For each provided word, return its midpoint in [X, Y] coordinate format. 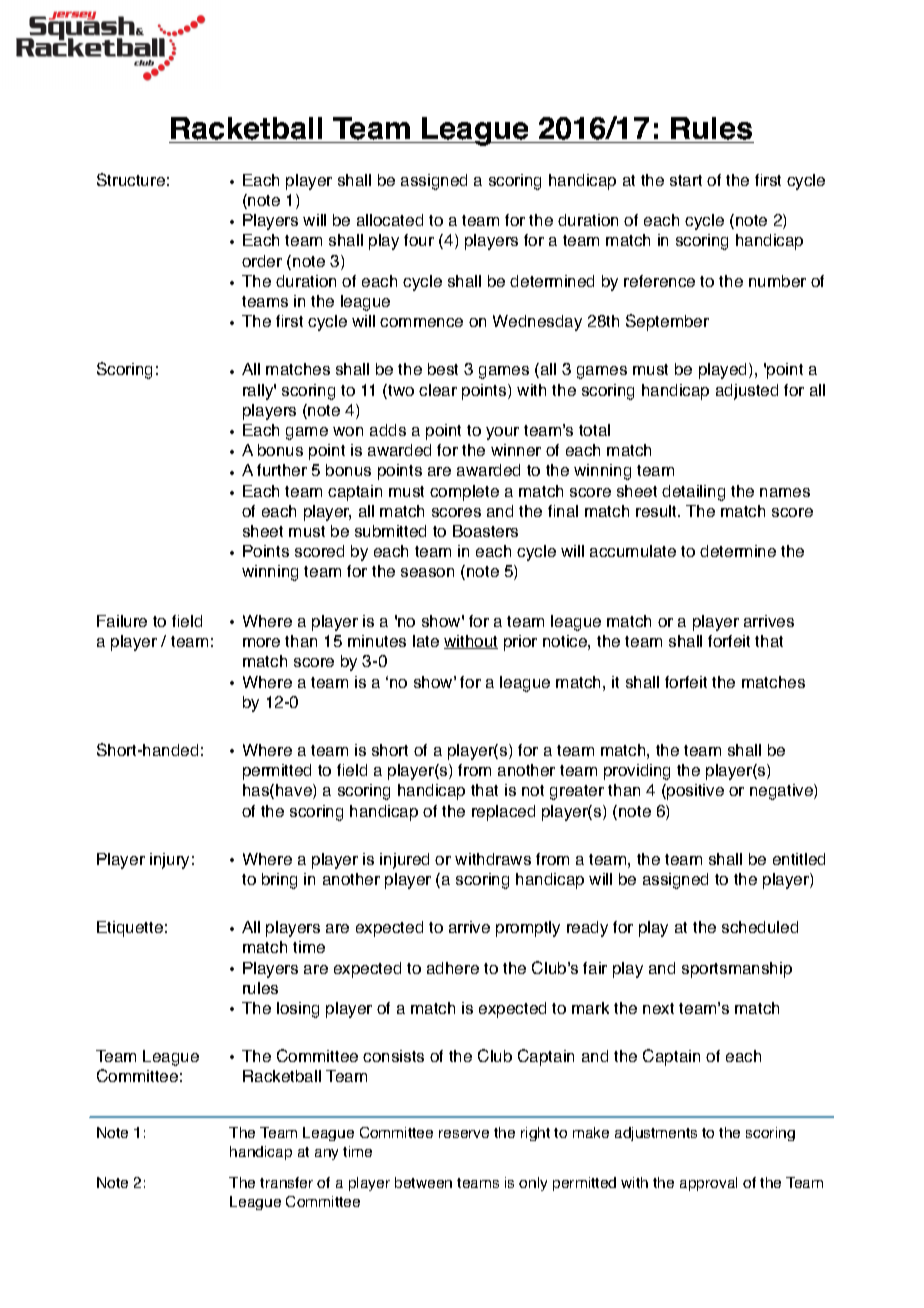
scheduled [760, 927]
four [419, 240]
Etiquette [130, 929]
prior [520, 643]
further [282, 470]
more [261, 642]
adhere [453, 968]
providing [637, 772]
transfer [286, 1182]
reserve [464, 1134]
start [686, 180]
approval [708, 1184]
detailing [693, 493]
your [502, 433]
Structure [131, 179]
